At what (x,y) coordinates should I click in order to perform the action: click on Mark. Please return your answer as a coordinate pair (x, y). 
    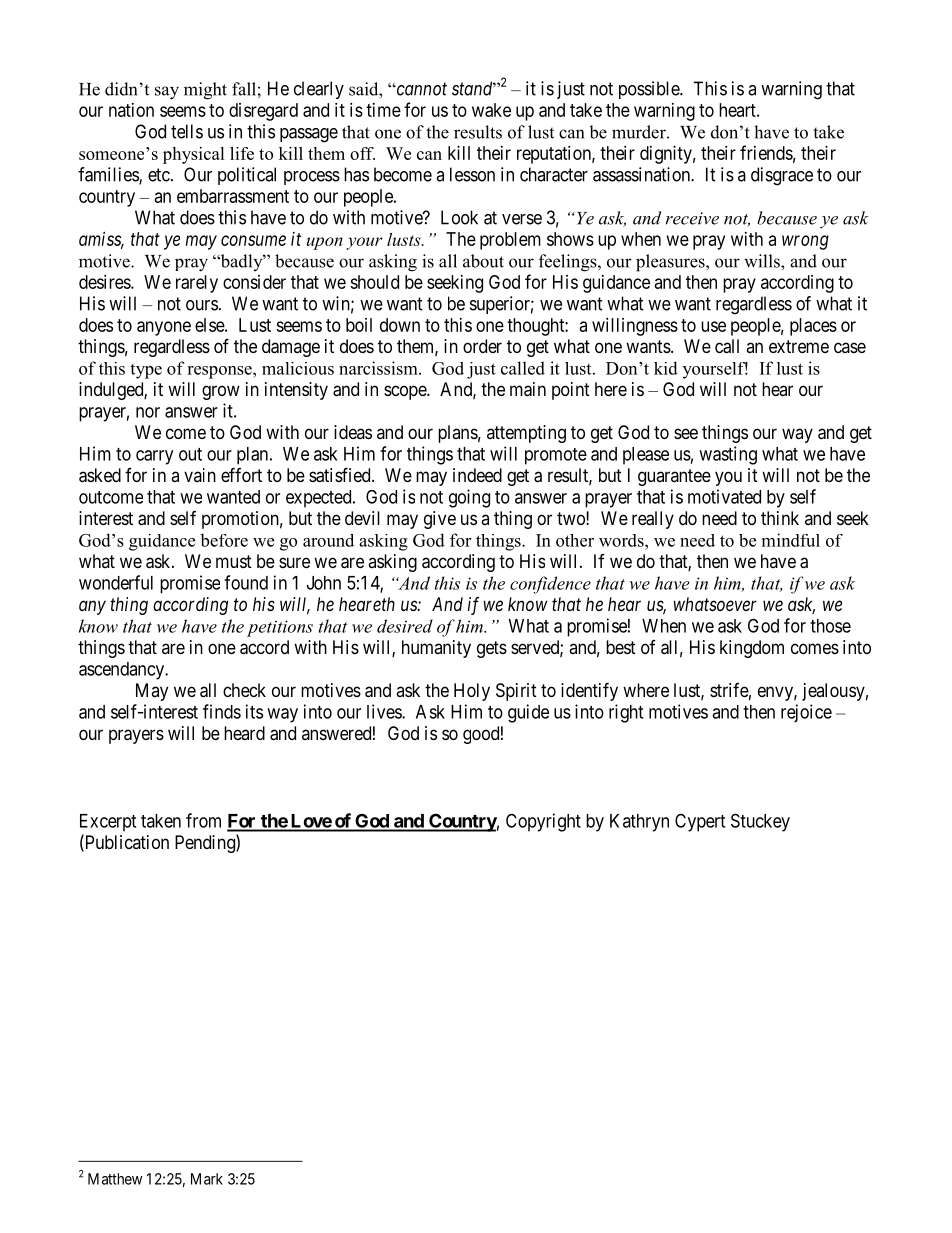
    Looking at the image, I should click on (207, 1179).
